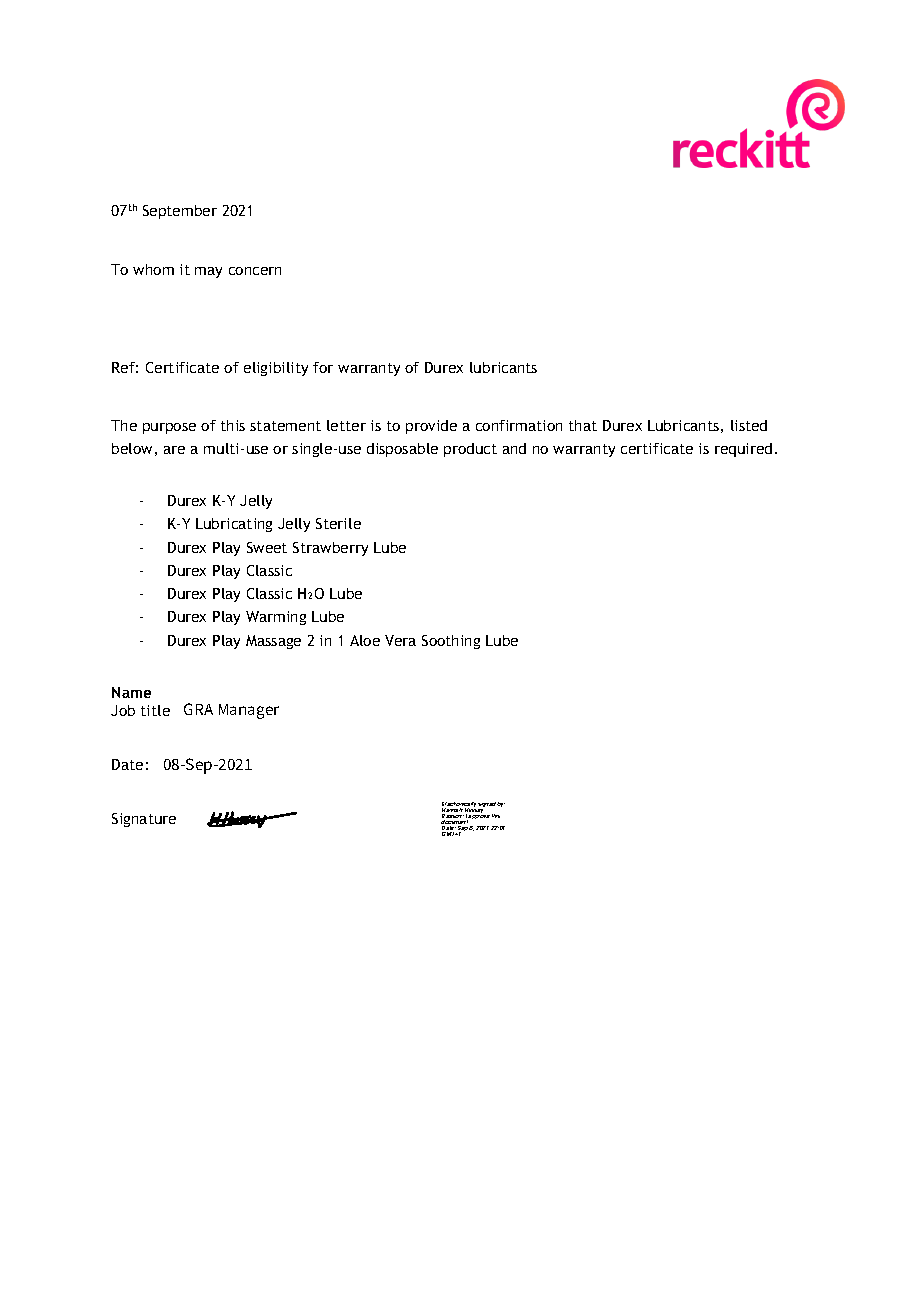 The height and width of the image is (1308, 924). What do you see at coordinates (249, 711) in the image?
I see `Manager` at bounding box center [249, 711].
